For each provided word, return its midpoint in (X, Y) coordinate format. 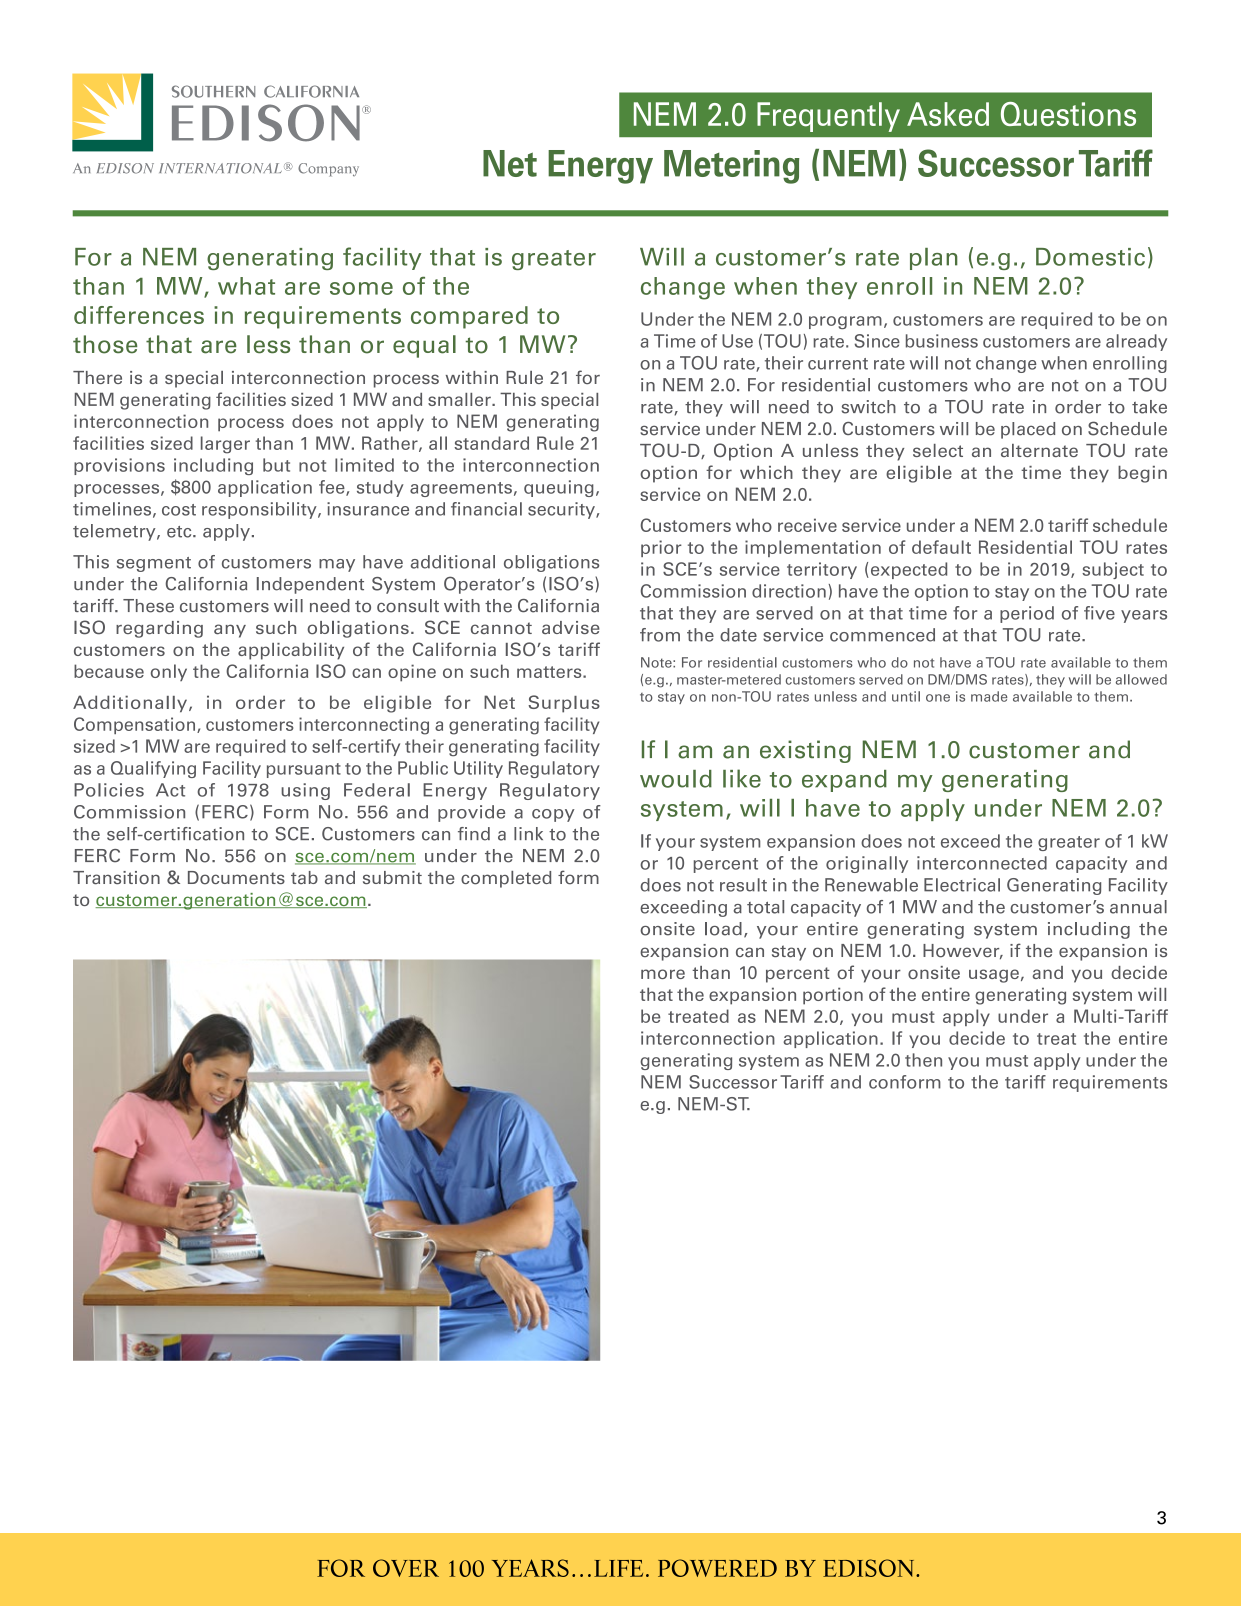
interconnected (982, 863)
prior (661, 548)
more (663, 974)
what (246, 286)
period (1027, 614)
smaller (460, 399)
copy (553, 815)
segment (154, 564)
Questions (1068, 114)
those (105, 344)
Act (170, 790)
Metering (731, 167)
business (942, 341)
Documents (236, 878)
